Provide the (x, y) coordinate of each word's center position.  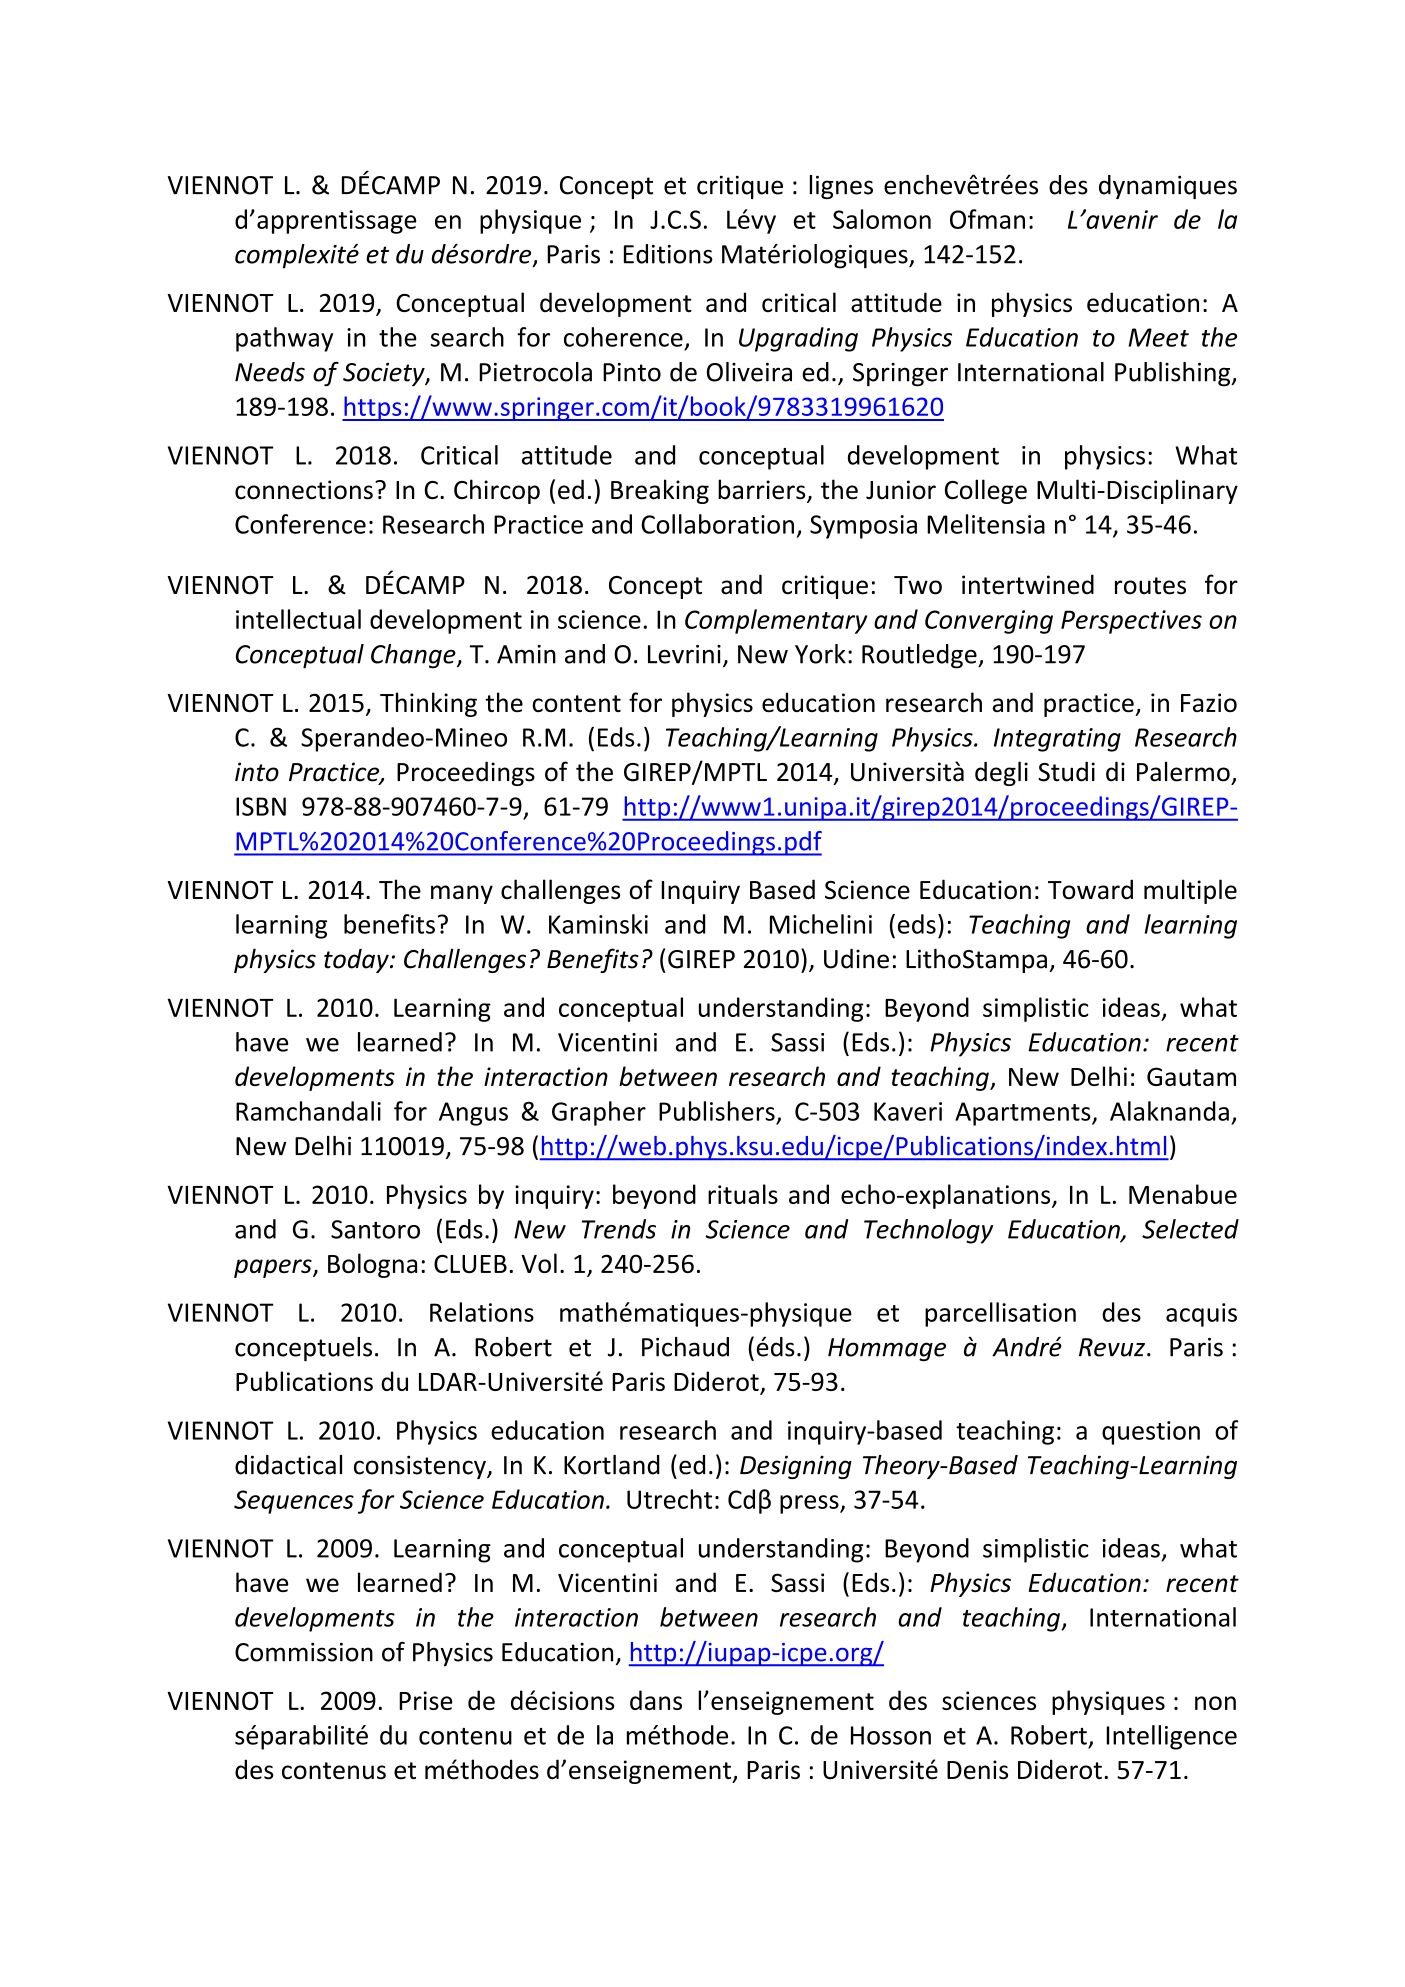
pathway (284, 339)
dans (656, 1700)
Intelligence (1171, 1737)
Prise (426, 1700)
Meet (1158, 337)
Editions (668, 254)
